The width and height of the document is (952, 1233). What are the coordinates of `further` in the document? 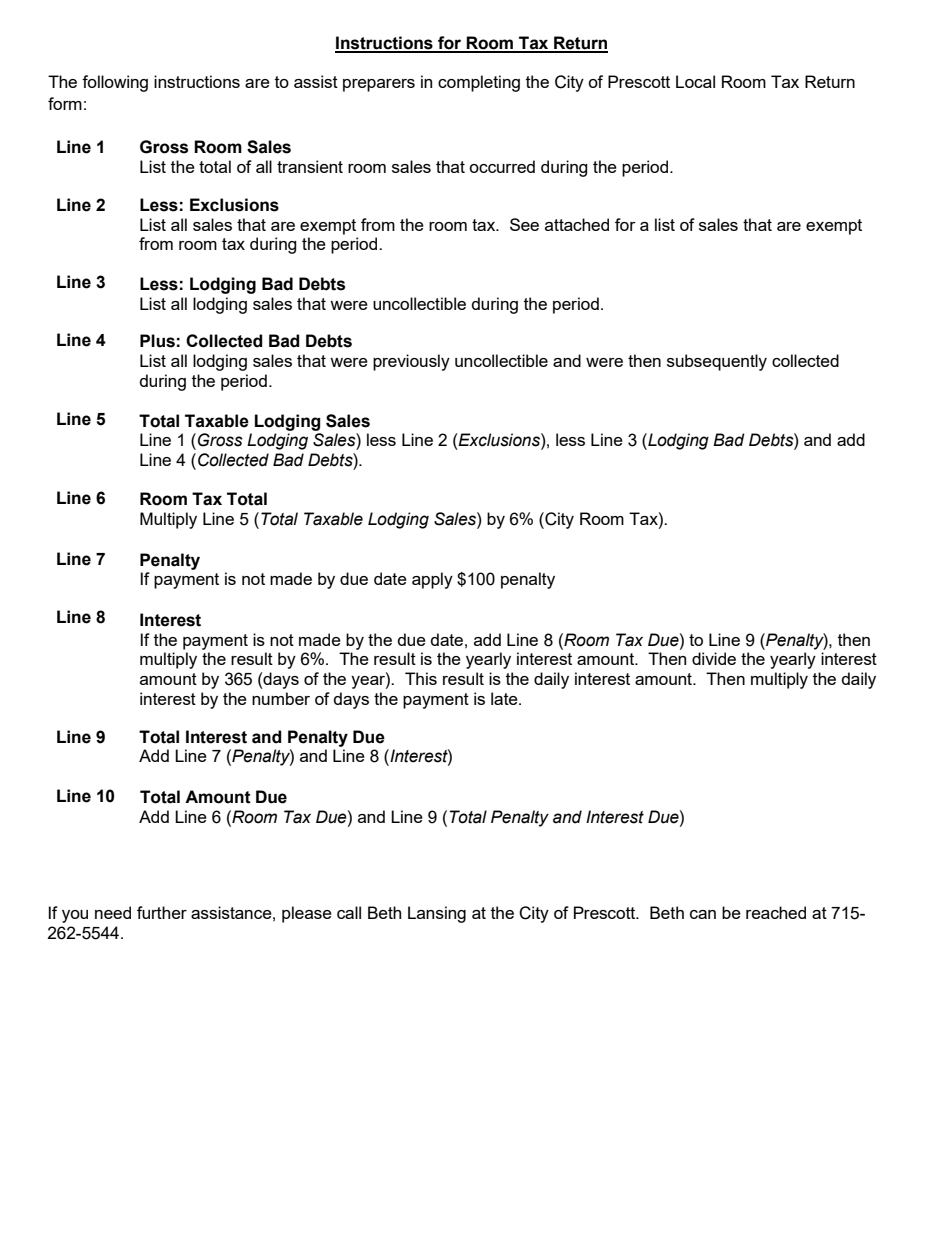 It's located at (162, 912).
